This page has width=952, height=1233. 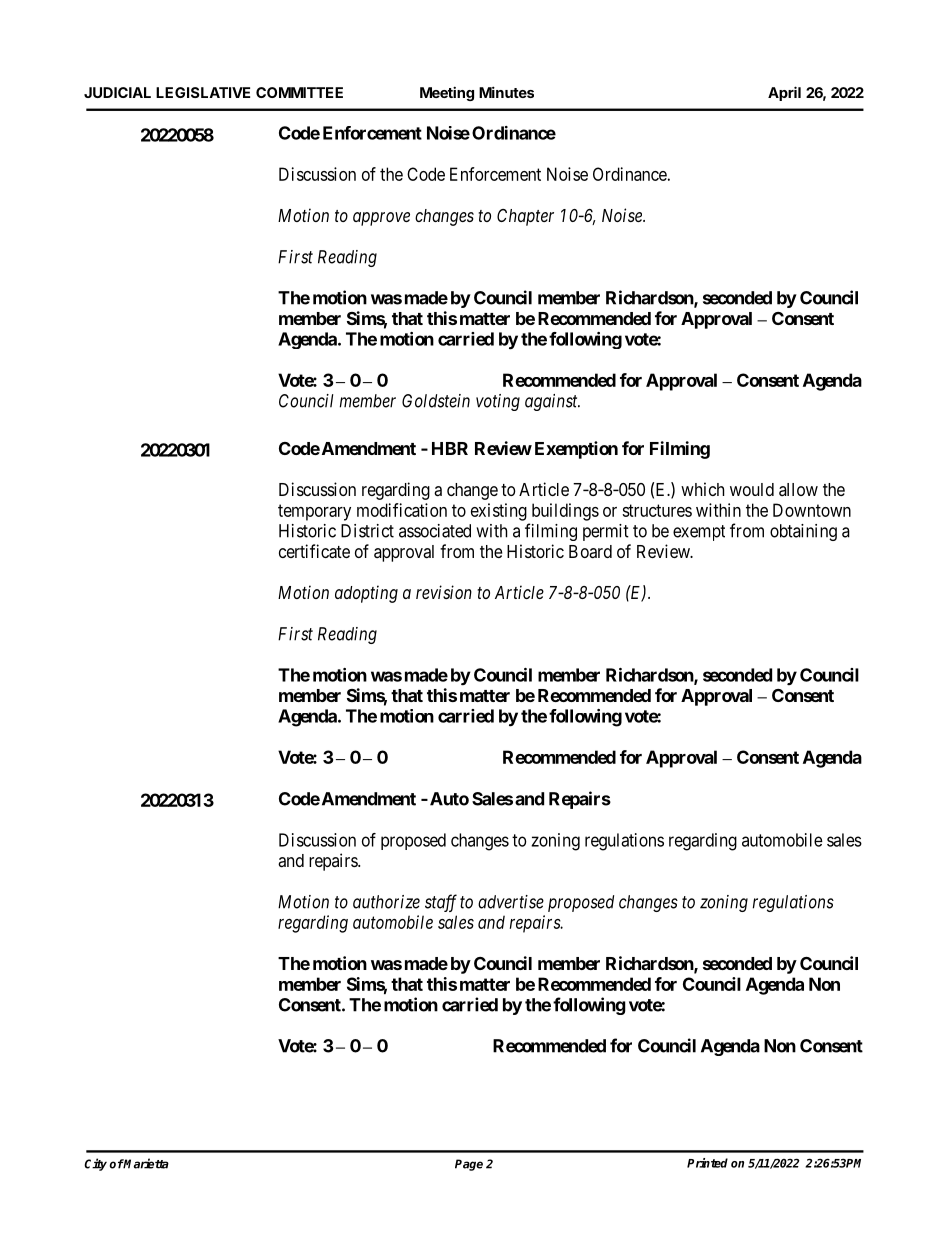 I want to click on City, so click(x=95, y=1164).
